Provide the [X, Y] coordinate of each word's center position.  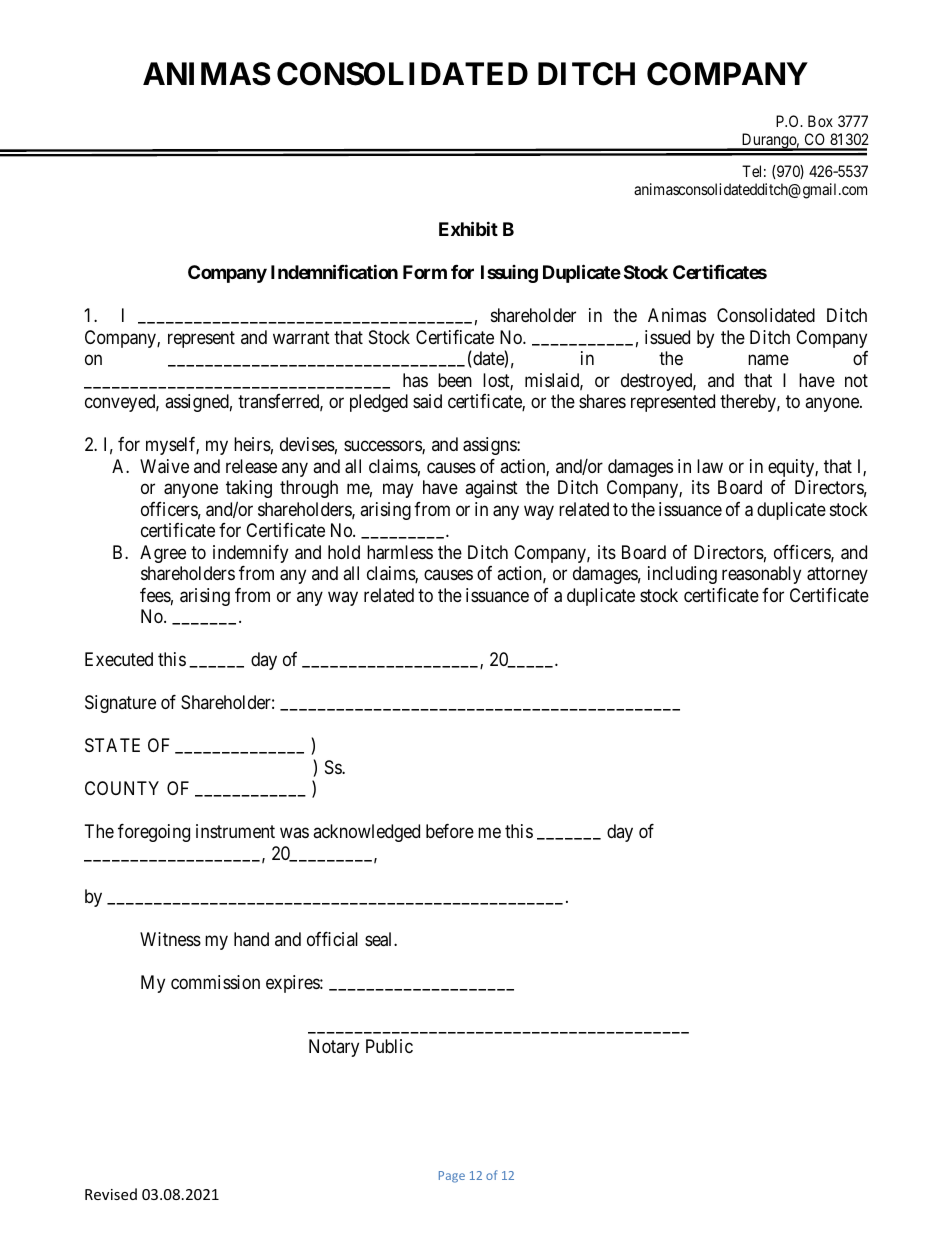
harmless [400, 552]
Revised [111, 1194]
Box [820, 121]
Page [452, 1177]
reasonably [761, 575]
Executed [119, 659]
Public [389, 1046]
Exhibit [468, 229]
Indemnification [334, 272]
